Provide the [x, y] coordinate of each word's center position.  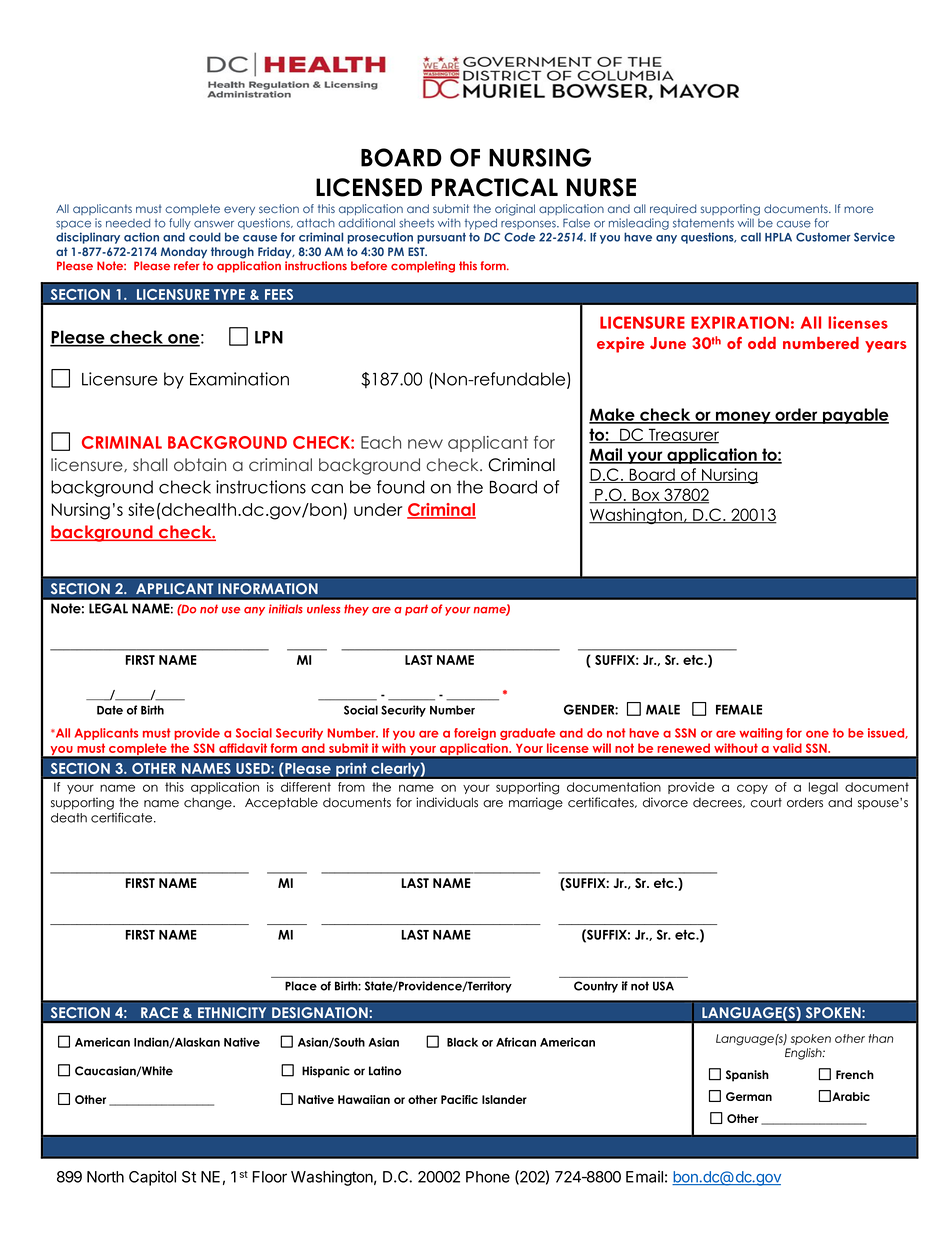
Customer [823, 237]
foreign [475, 734]
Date [110, 710]
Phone [488, 1177]
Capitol [152, 1178]
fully [180, 224]
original [515, 210]
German [749, 1096]
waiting [761, 734]
